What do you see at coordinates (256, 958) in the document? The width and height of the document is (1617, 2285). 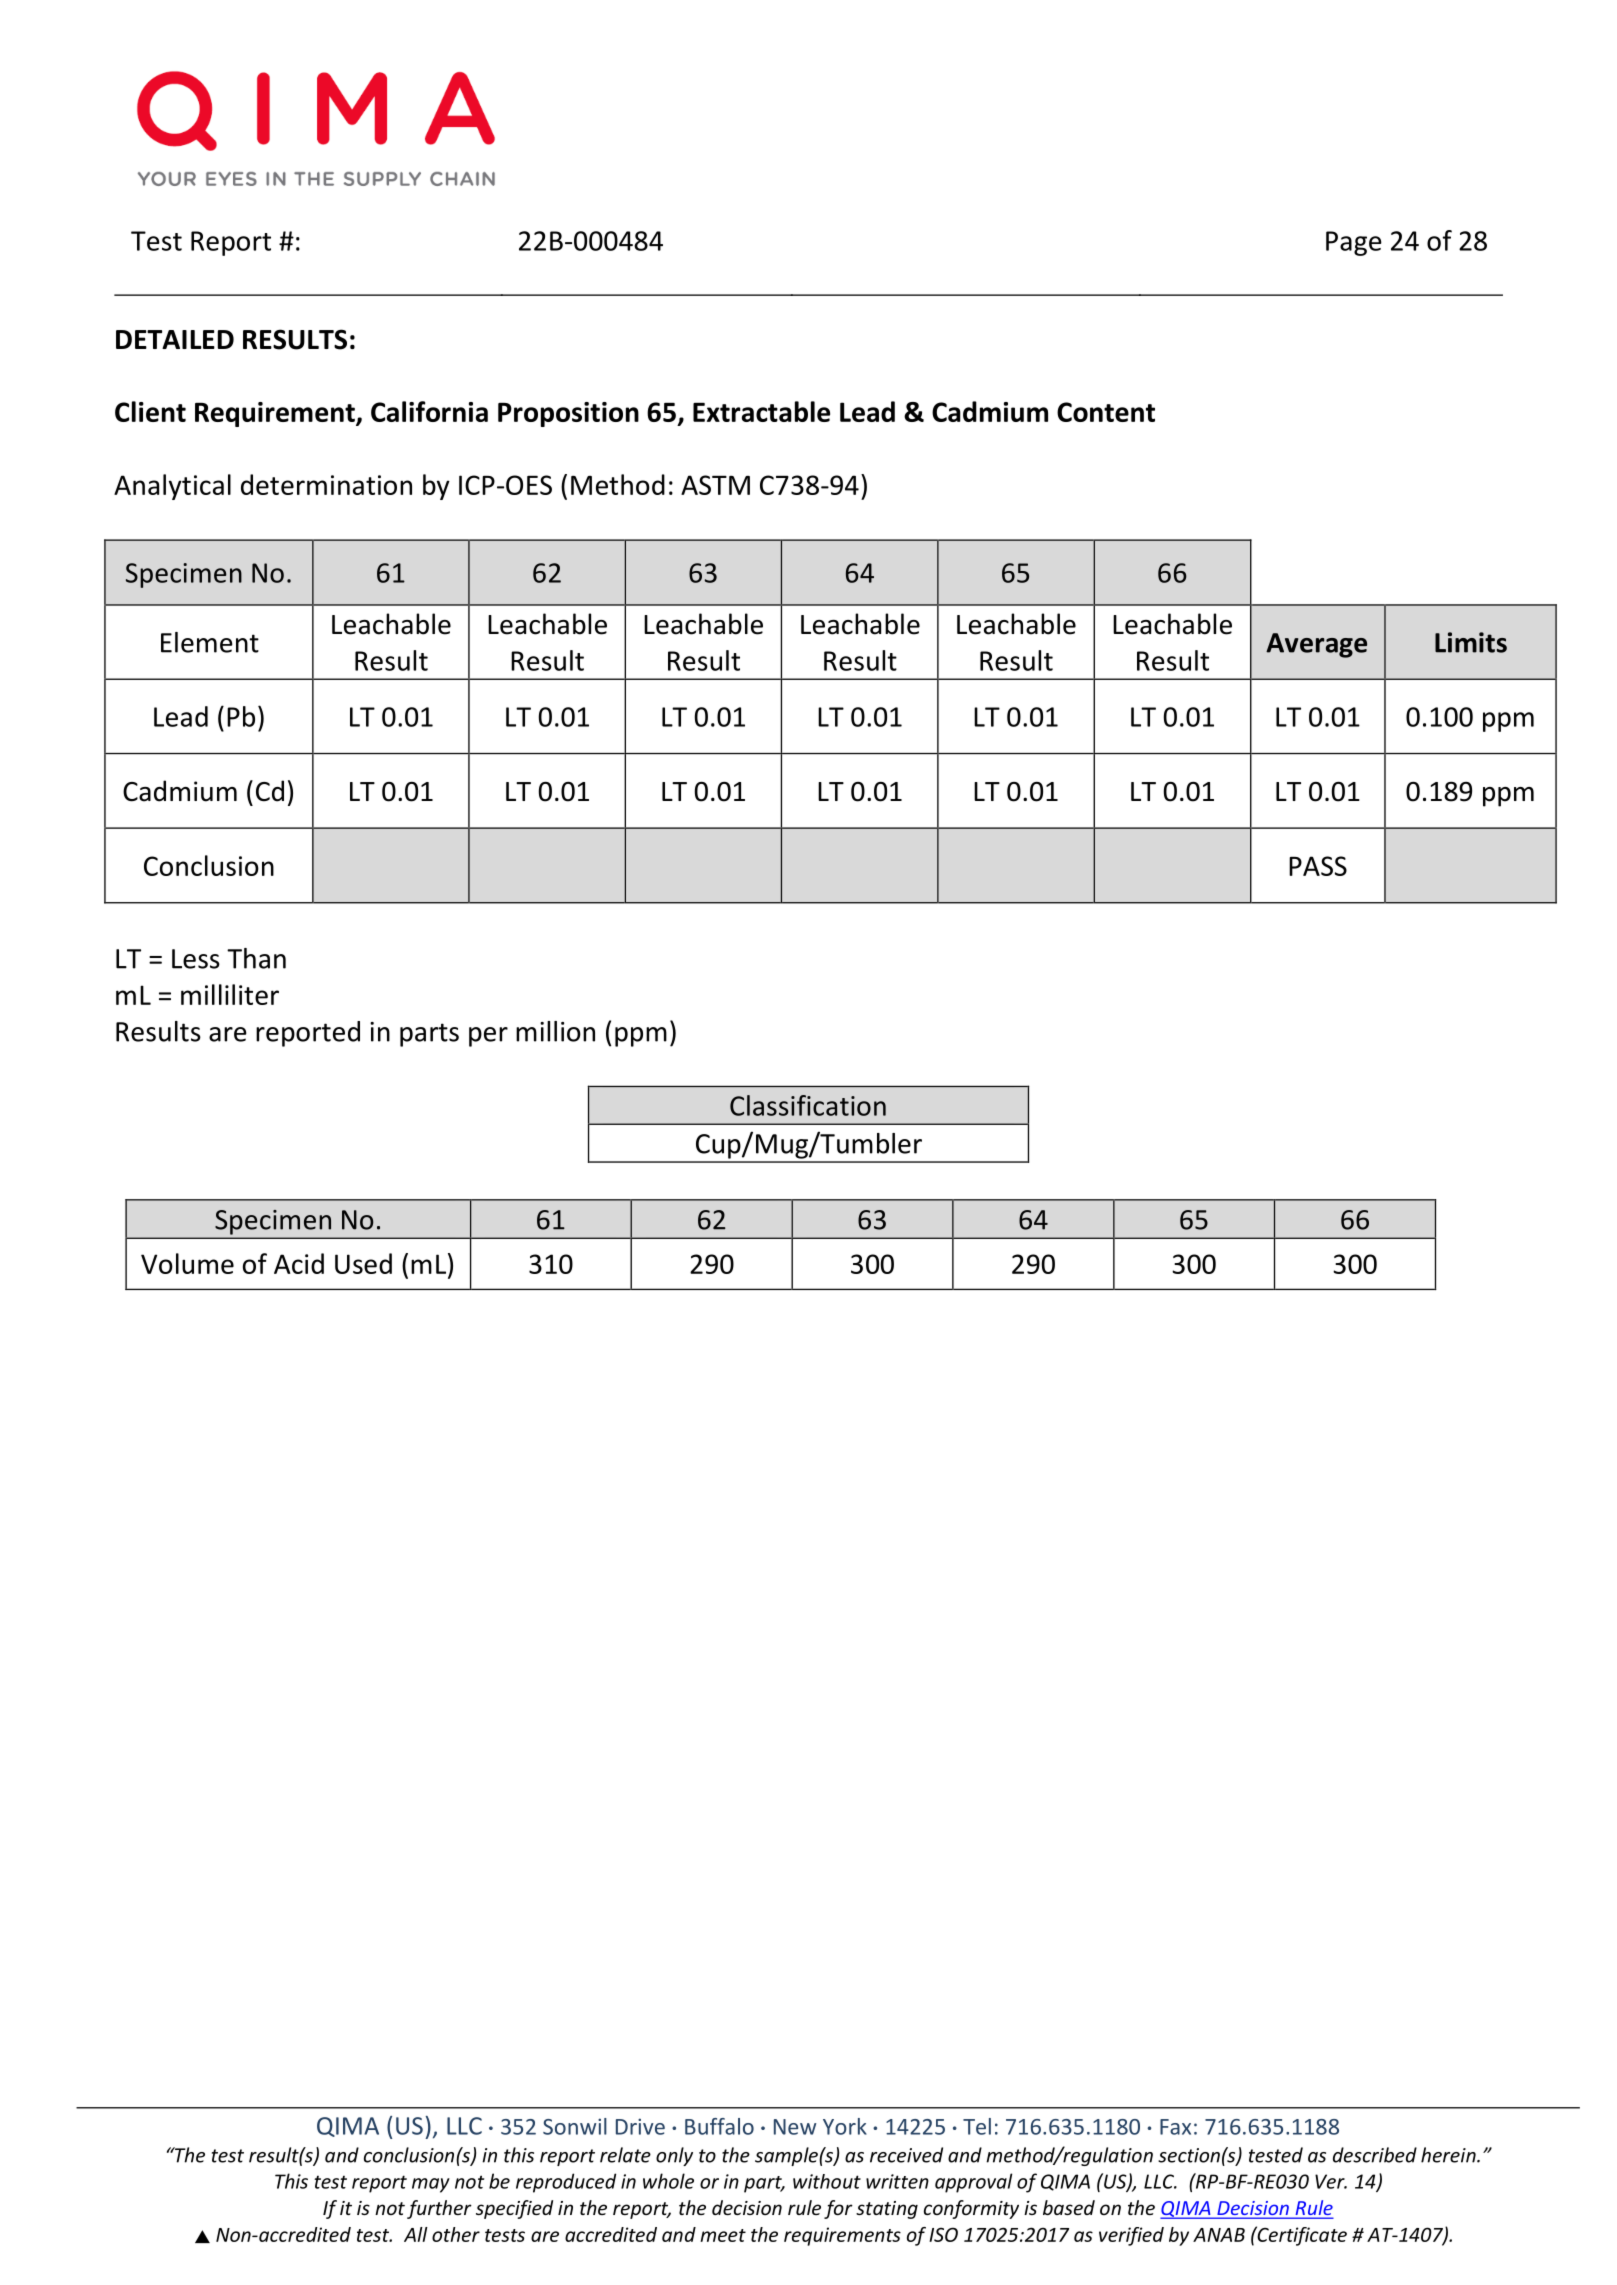 I see `Than` at bounding box center [256, 958].
